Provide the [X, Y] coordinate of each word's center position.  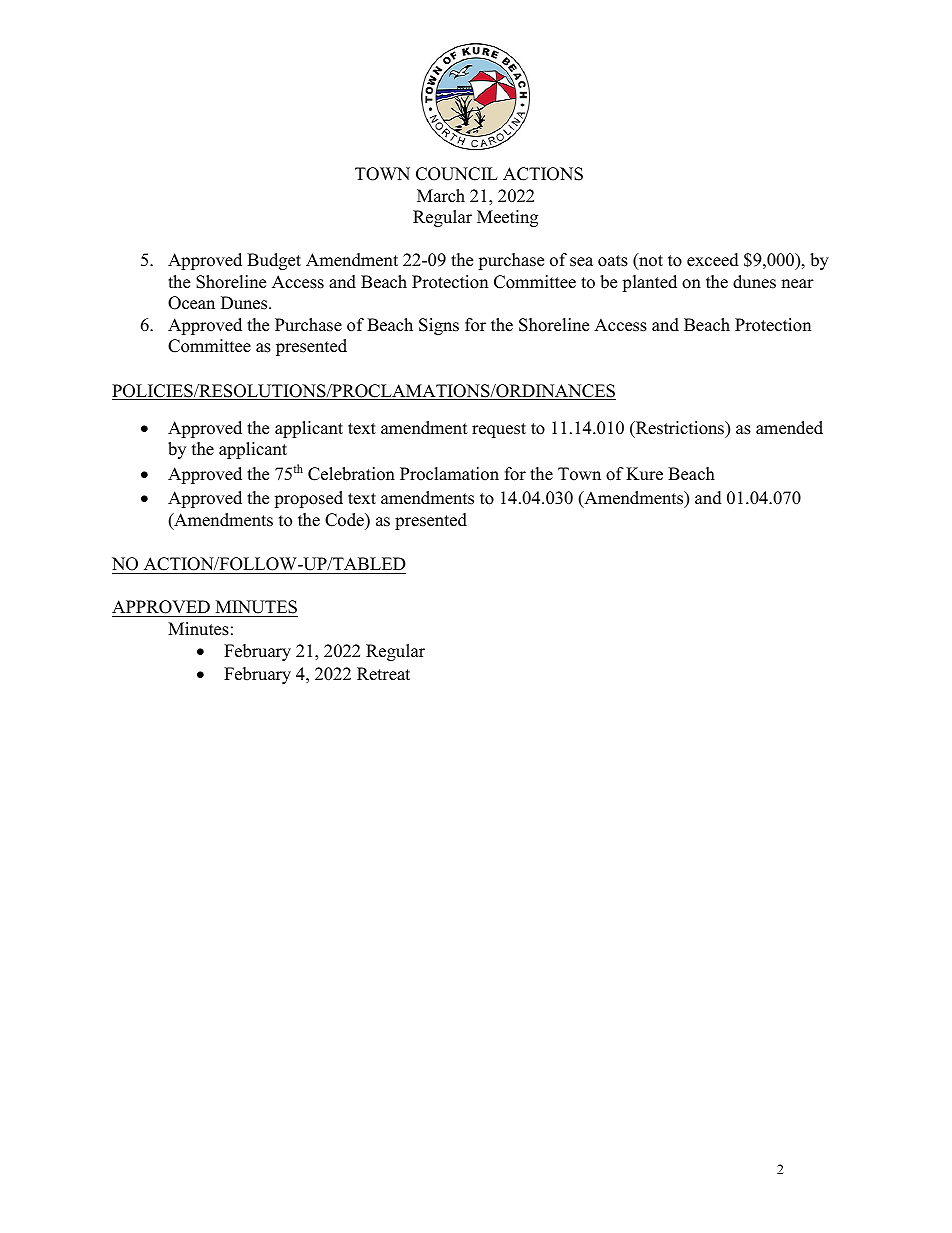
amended [789, 428]
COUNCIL [457, 174]
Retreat [383, 674]
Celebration [351, 474]
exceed [713, 260]
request [499, 430]
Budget [274, 261]
